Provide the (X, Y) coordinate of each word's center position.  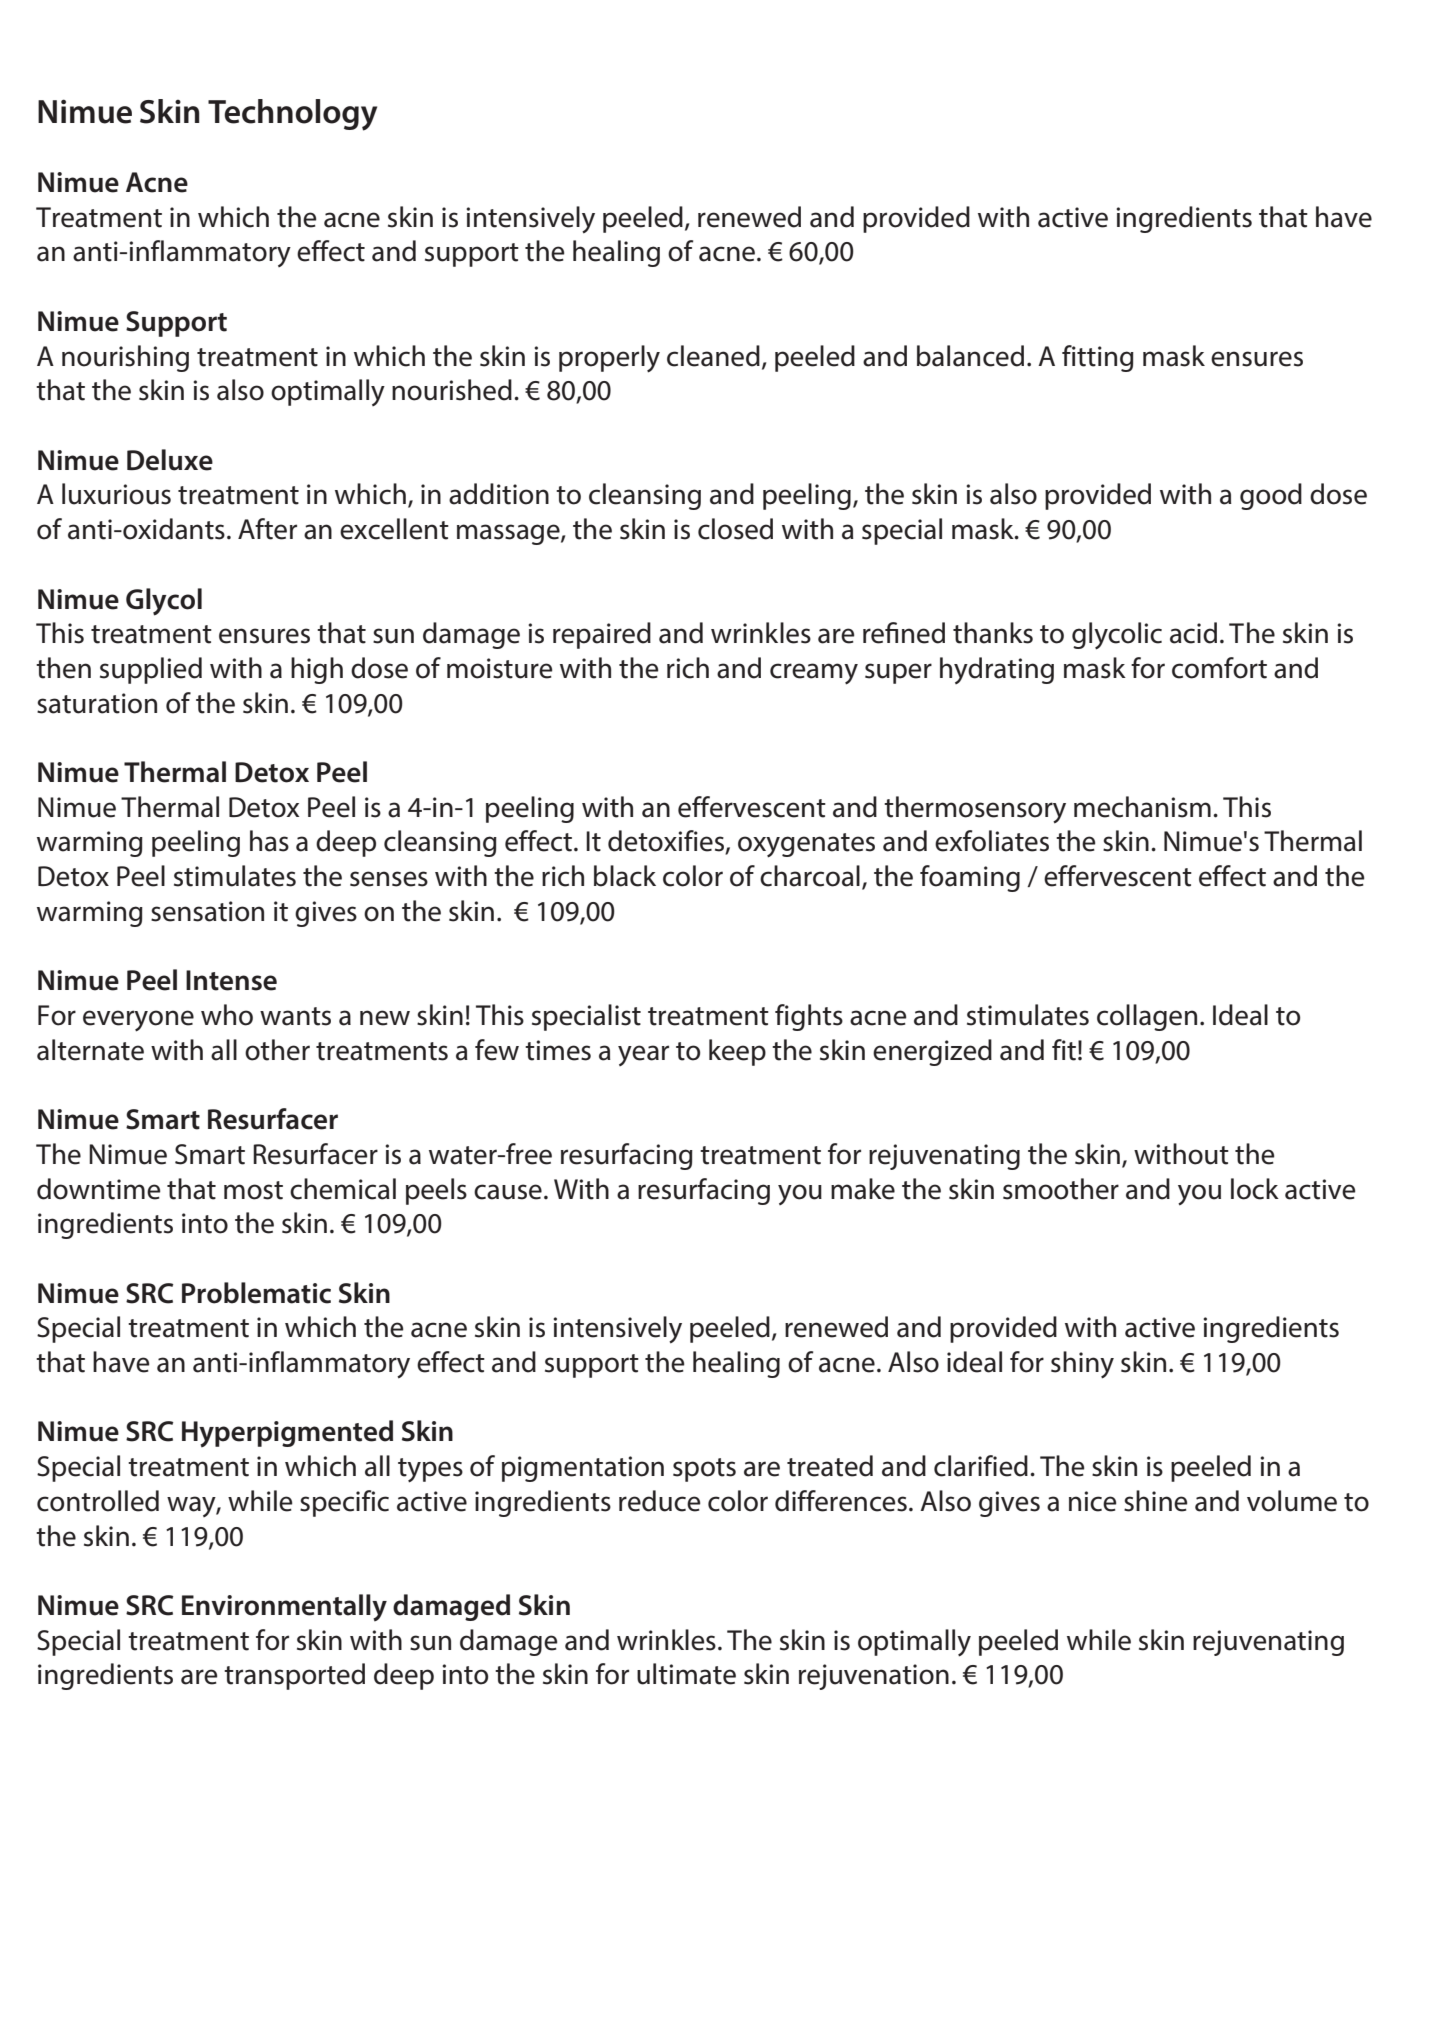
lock (1255, 1189)
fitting (1098, 358)
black (625, 876)
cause (508, 1192)
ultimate (686, 1674)
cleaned (713, 356)
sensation (207, 911)
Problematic (256, 1293)
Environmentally (284, 1608)
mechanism (1142, 807)
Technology (292, 115)
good (1271, 496)
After (267, 529)
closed (735, 529)
